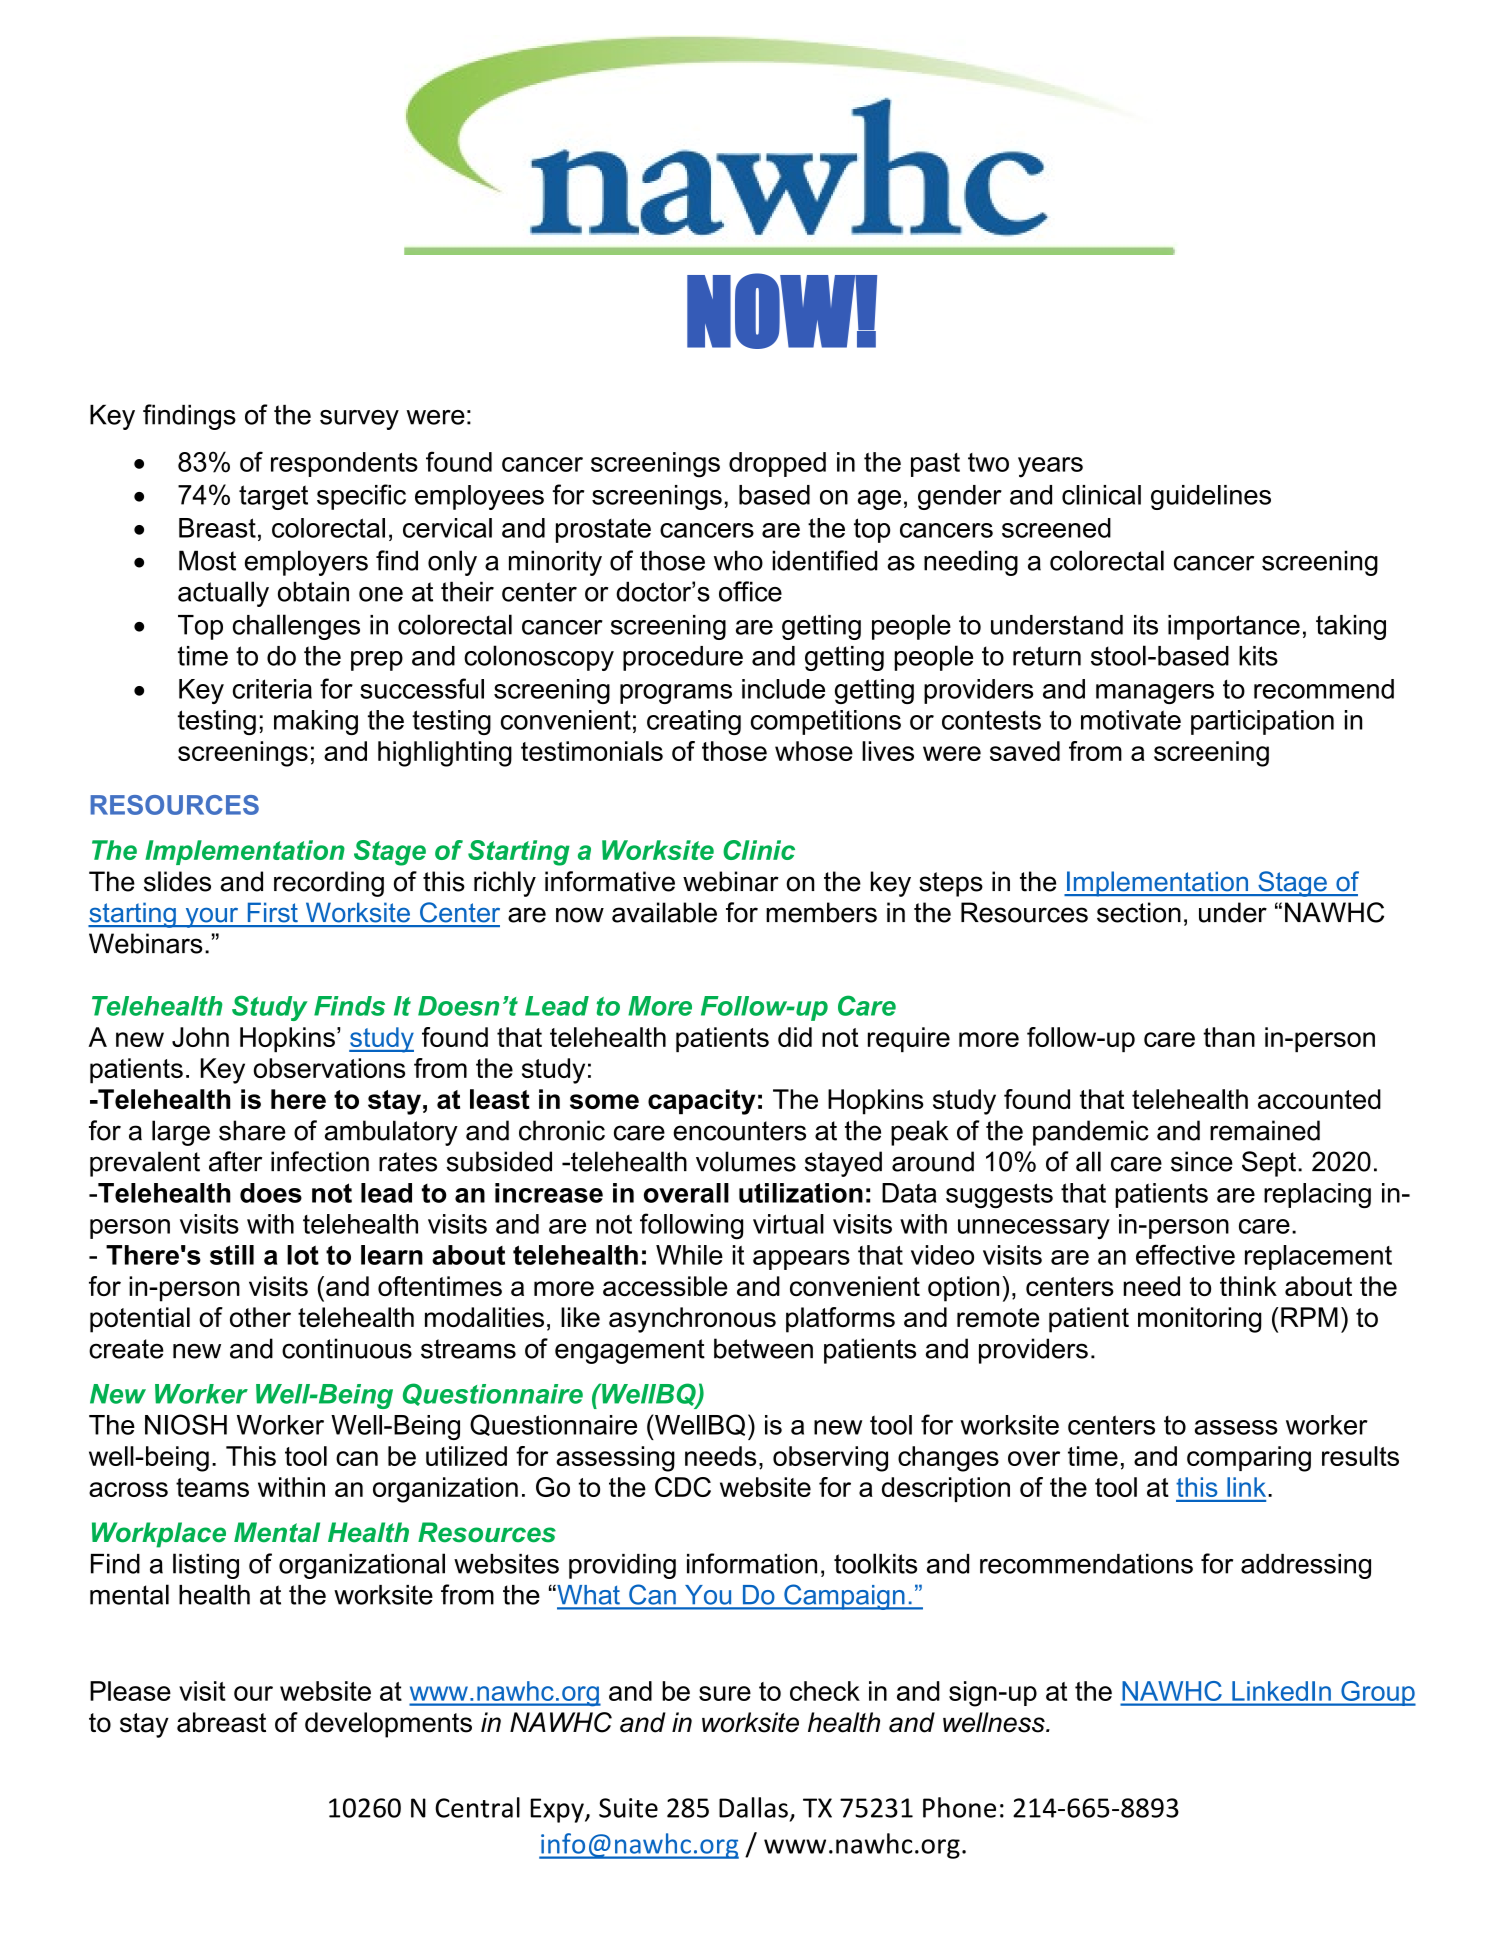 This image has height=1950, width=1507. I want to click on comparing, so click(1249, 1459).
